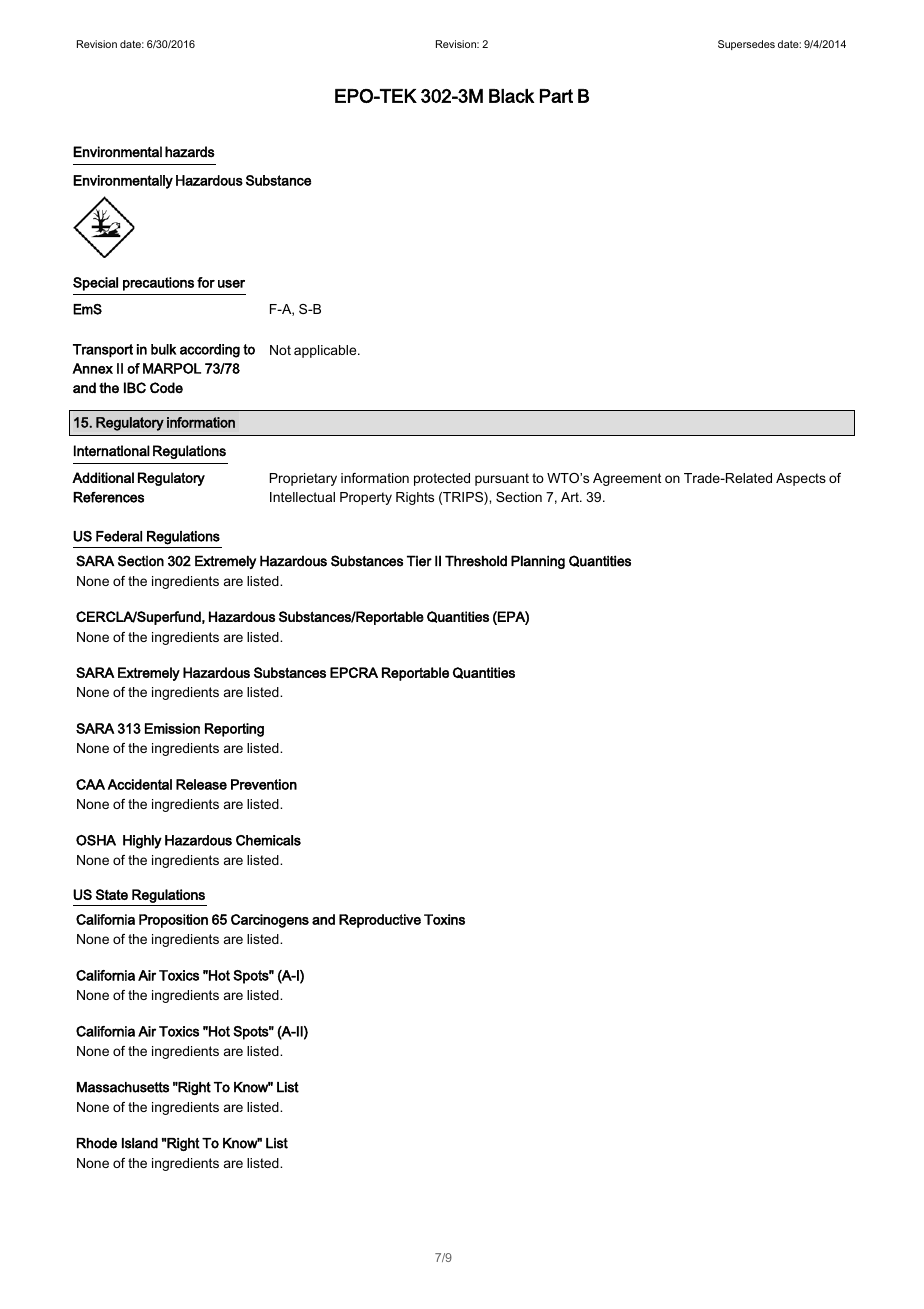 This screenshot has width=924, height=1309. Describe the element at coordinates (511, 96) in the screenshot. I see `Black` at that location.
